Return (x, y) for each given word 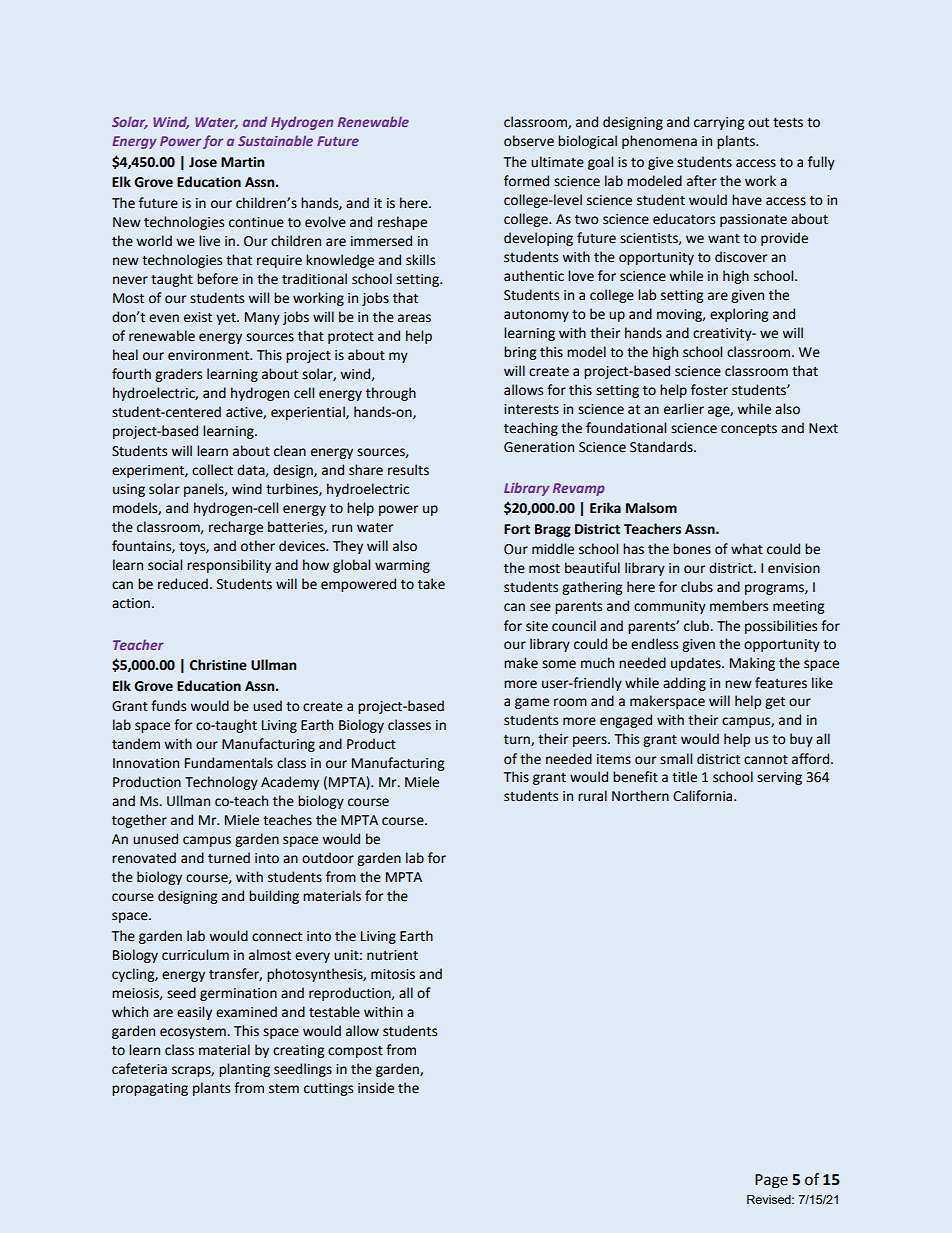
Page (771, 1181)
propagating (150, 1089)
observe (529, 141)
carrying (719, 123)
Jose (203, 162)
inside (376, 1088)
